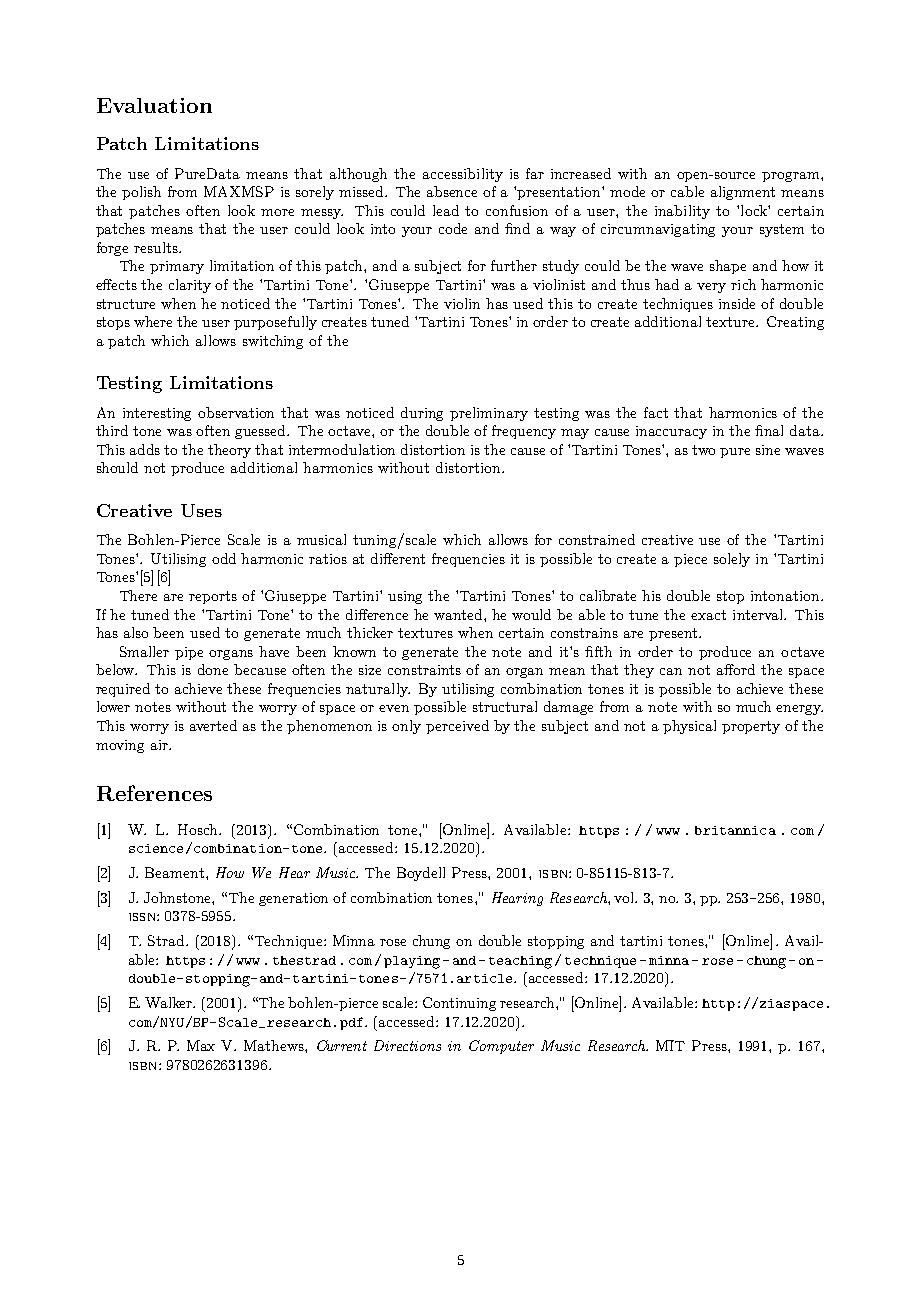 The height and width of the screenshot is (1308, 924). Describe the element at coordinates (737, 303) in the screenshot. I see `inside` at that location.
